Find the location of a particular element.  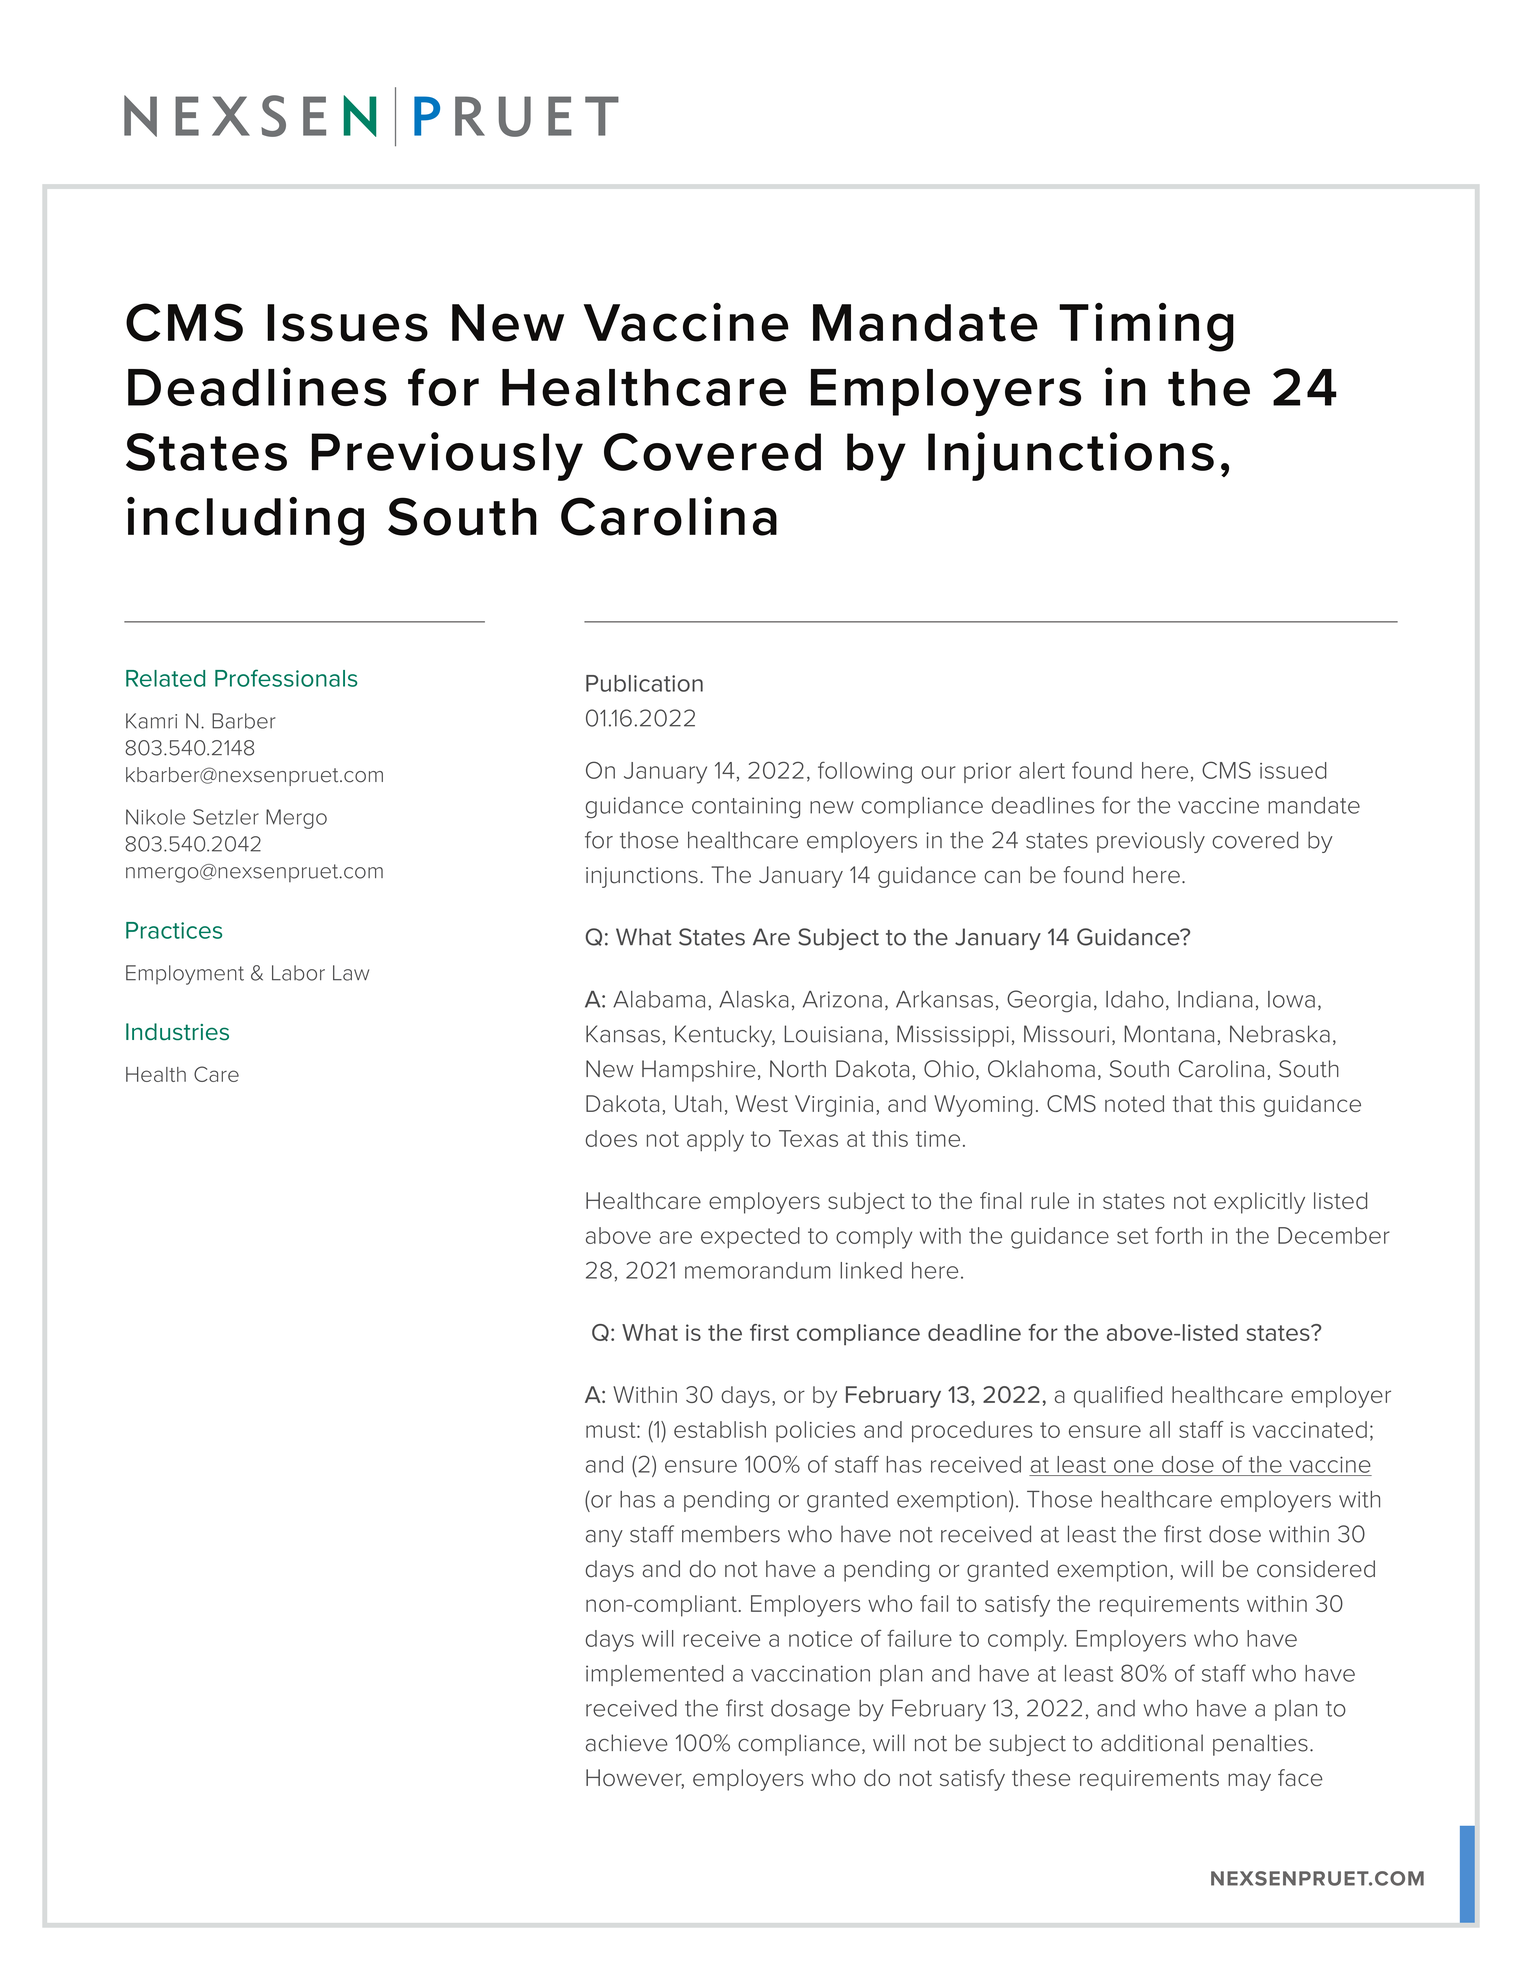

issued is located at coordinates (1293, 770).
